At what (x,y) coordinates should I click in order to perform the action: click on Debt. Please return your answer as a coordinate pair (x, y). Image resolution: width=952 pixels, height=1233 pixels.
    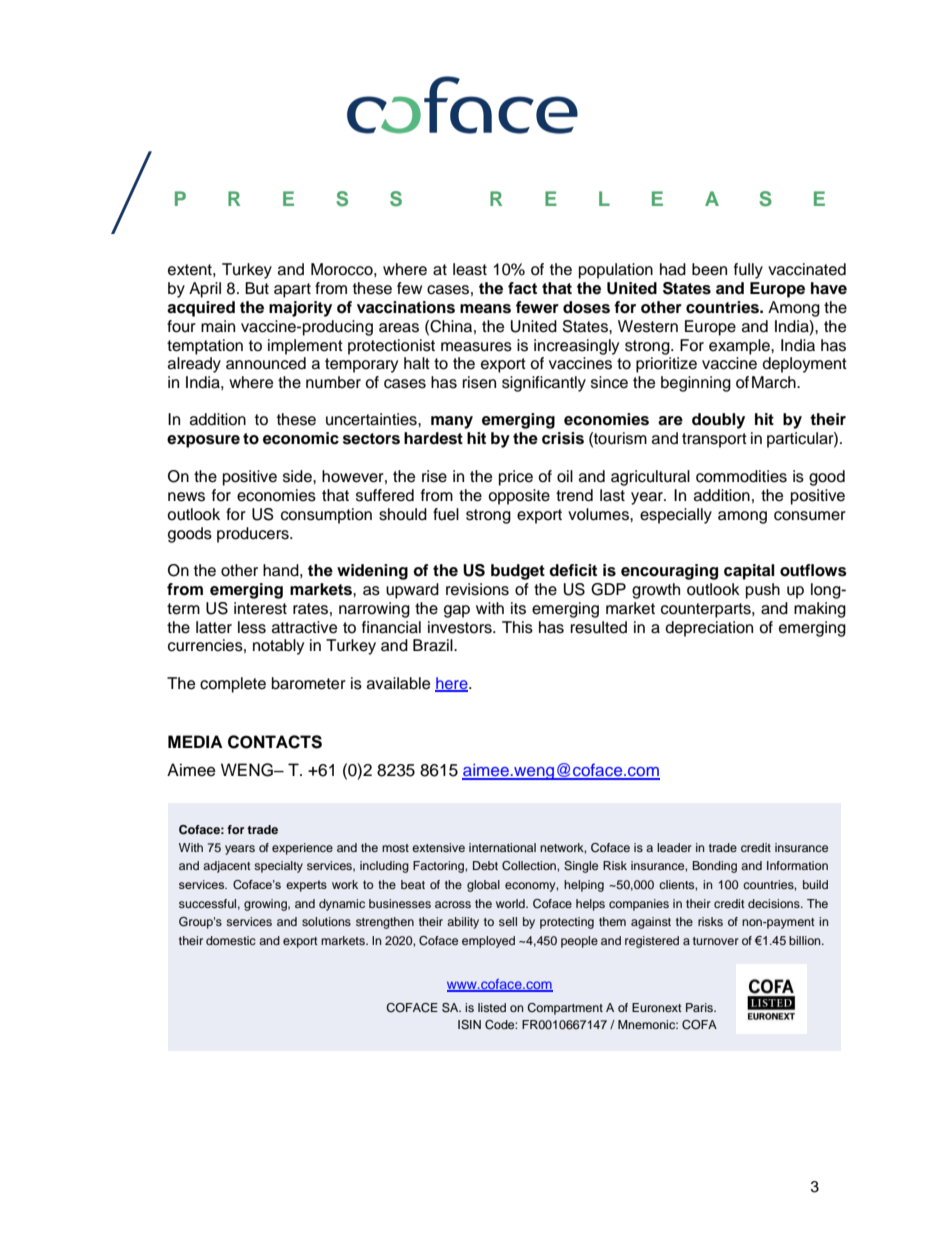
    Looking at the image, I should click on (485, 865).
